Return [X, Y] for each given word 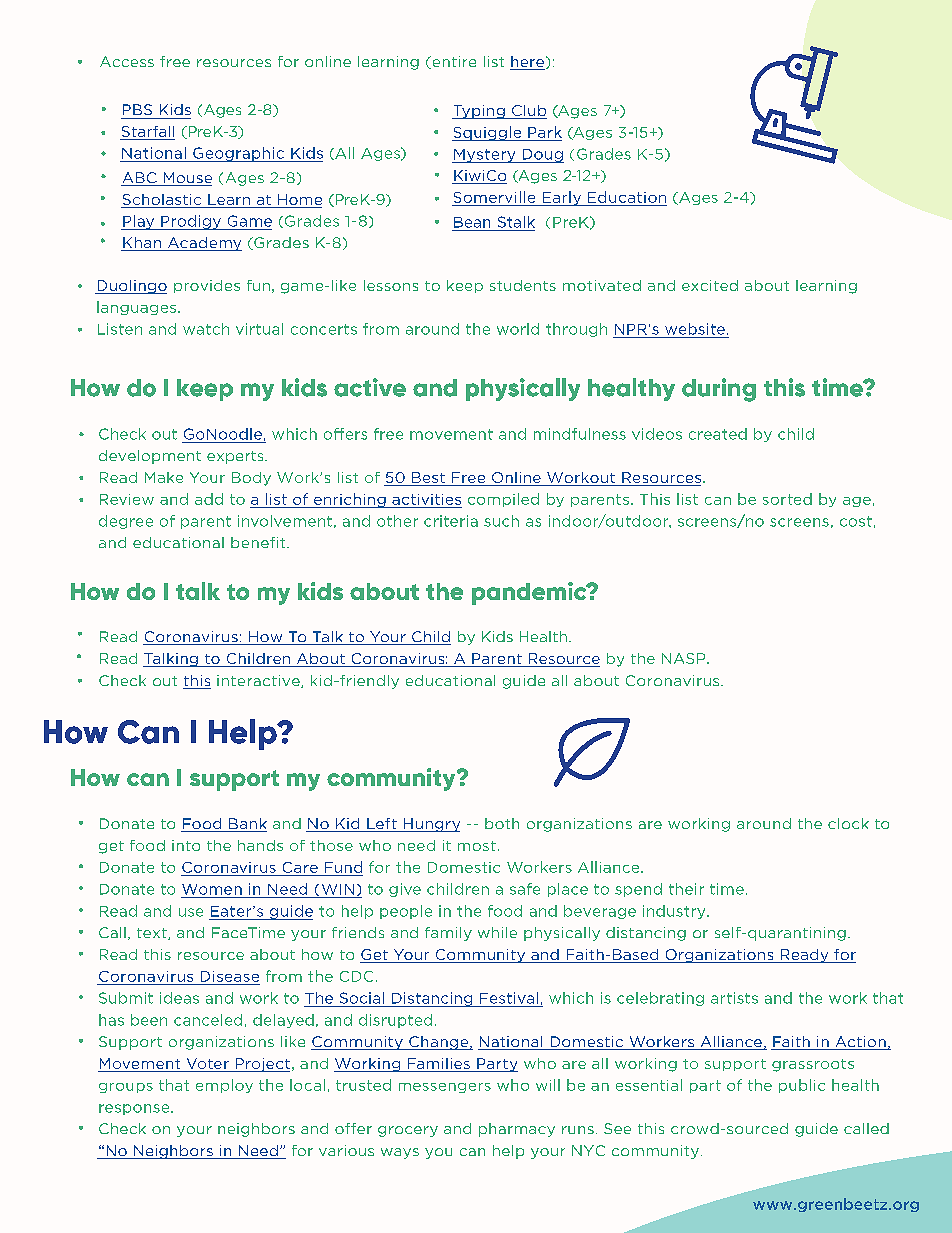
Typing [479, 112]
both [502, 823]
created [718, 434]
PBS [137, 109]
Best [428, 479]
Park [545, 132]
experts [236, 457]
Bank [247, 825]
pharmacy [517, 1130]
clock [848, 823]
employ [224, 1086]
